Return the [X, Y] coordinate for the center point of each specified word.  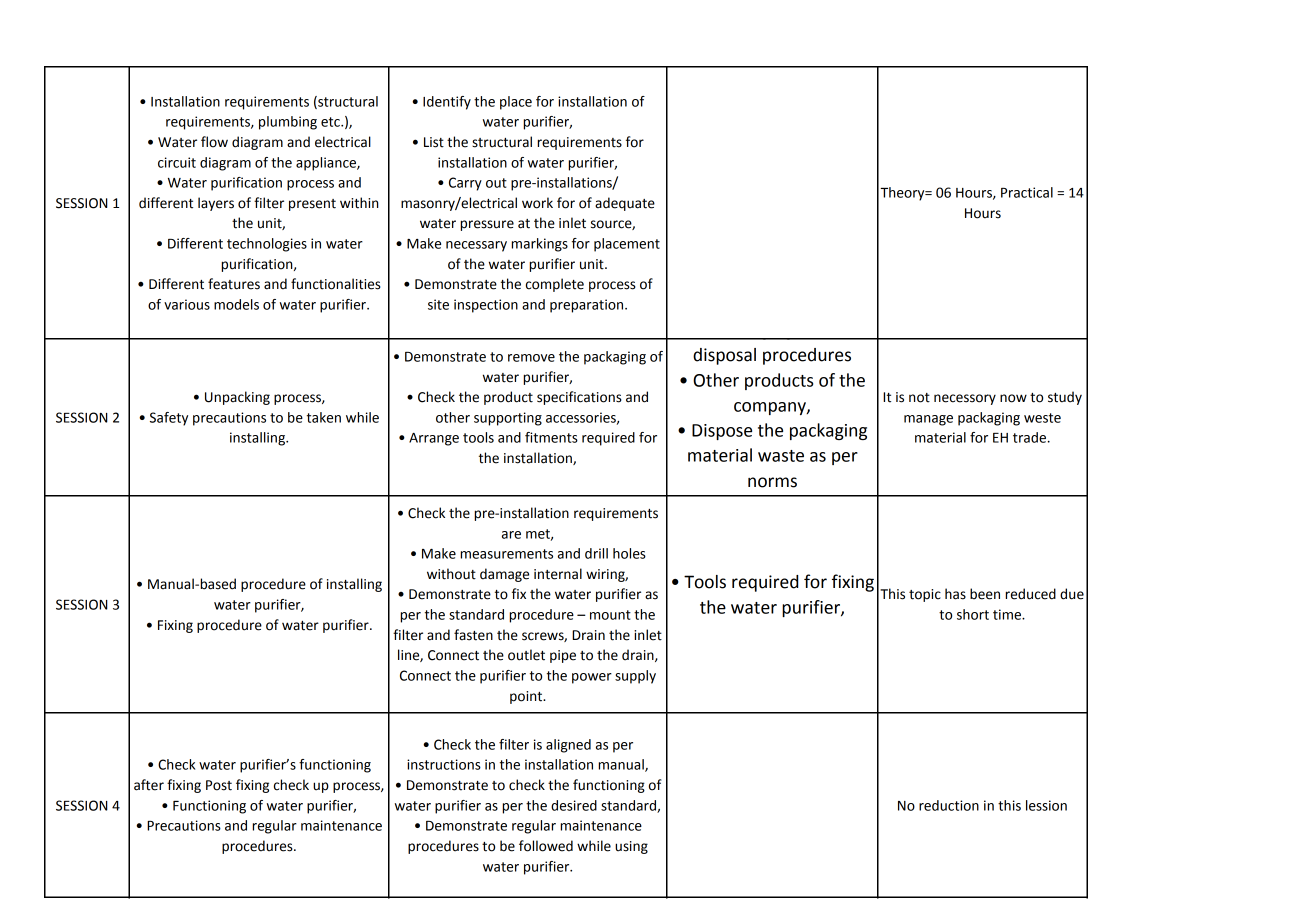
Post [219, 785]
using [631, 847]
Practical [1027, 192]
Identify [447, 103]
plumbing [288, 123]
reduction [949, 805]
